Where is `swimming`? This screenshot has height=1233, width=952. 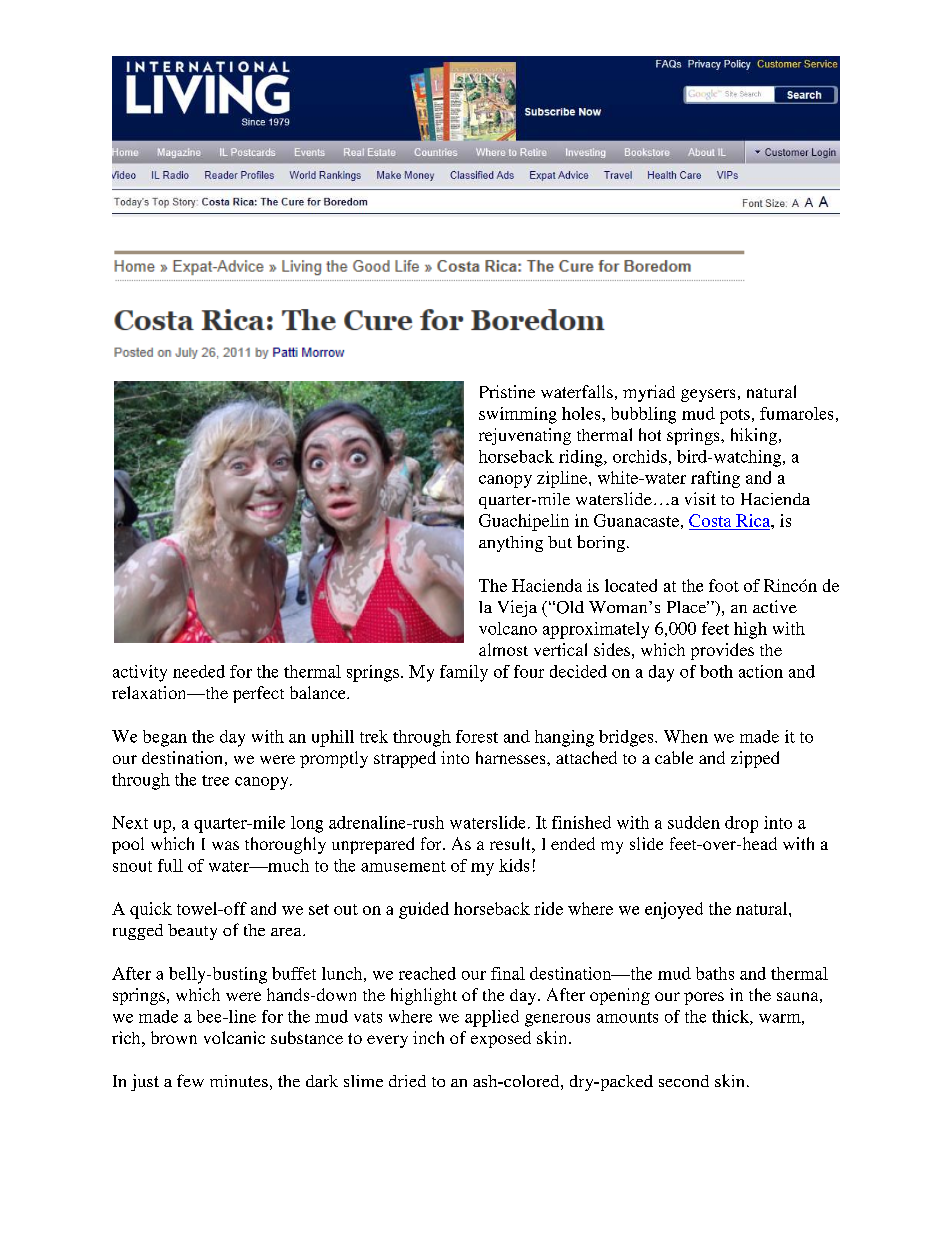 swimming is located at coordinates (518, 415).
